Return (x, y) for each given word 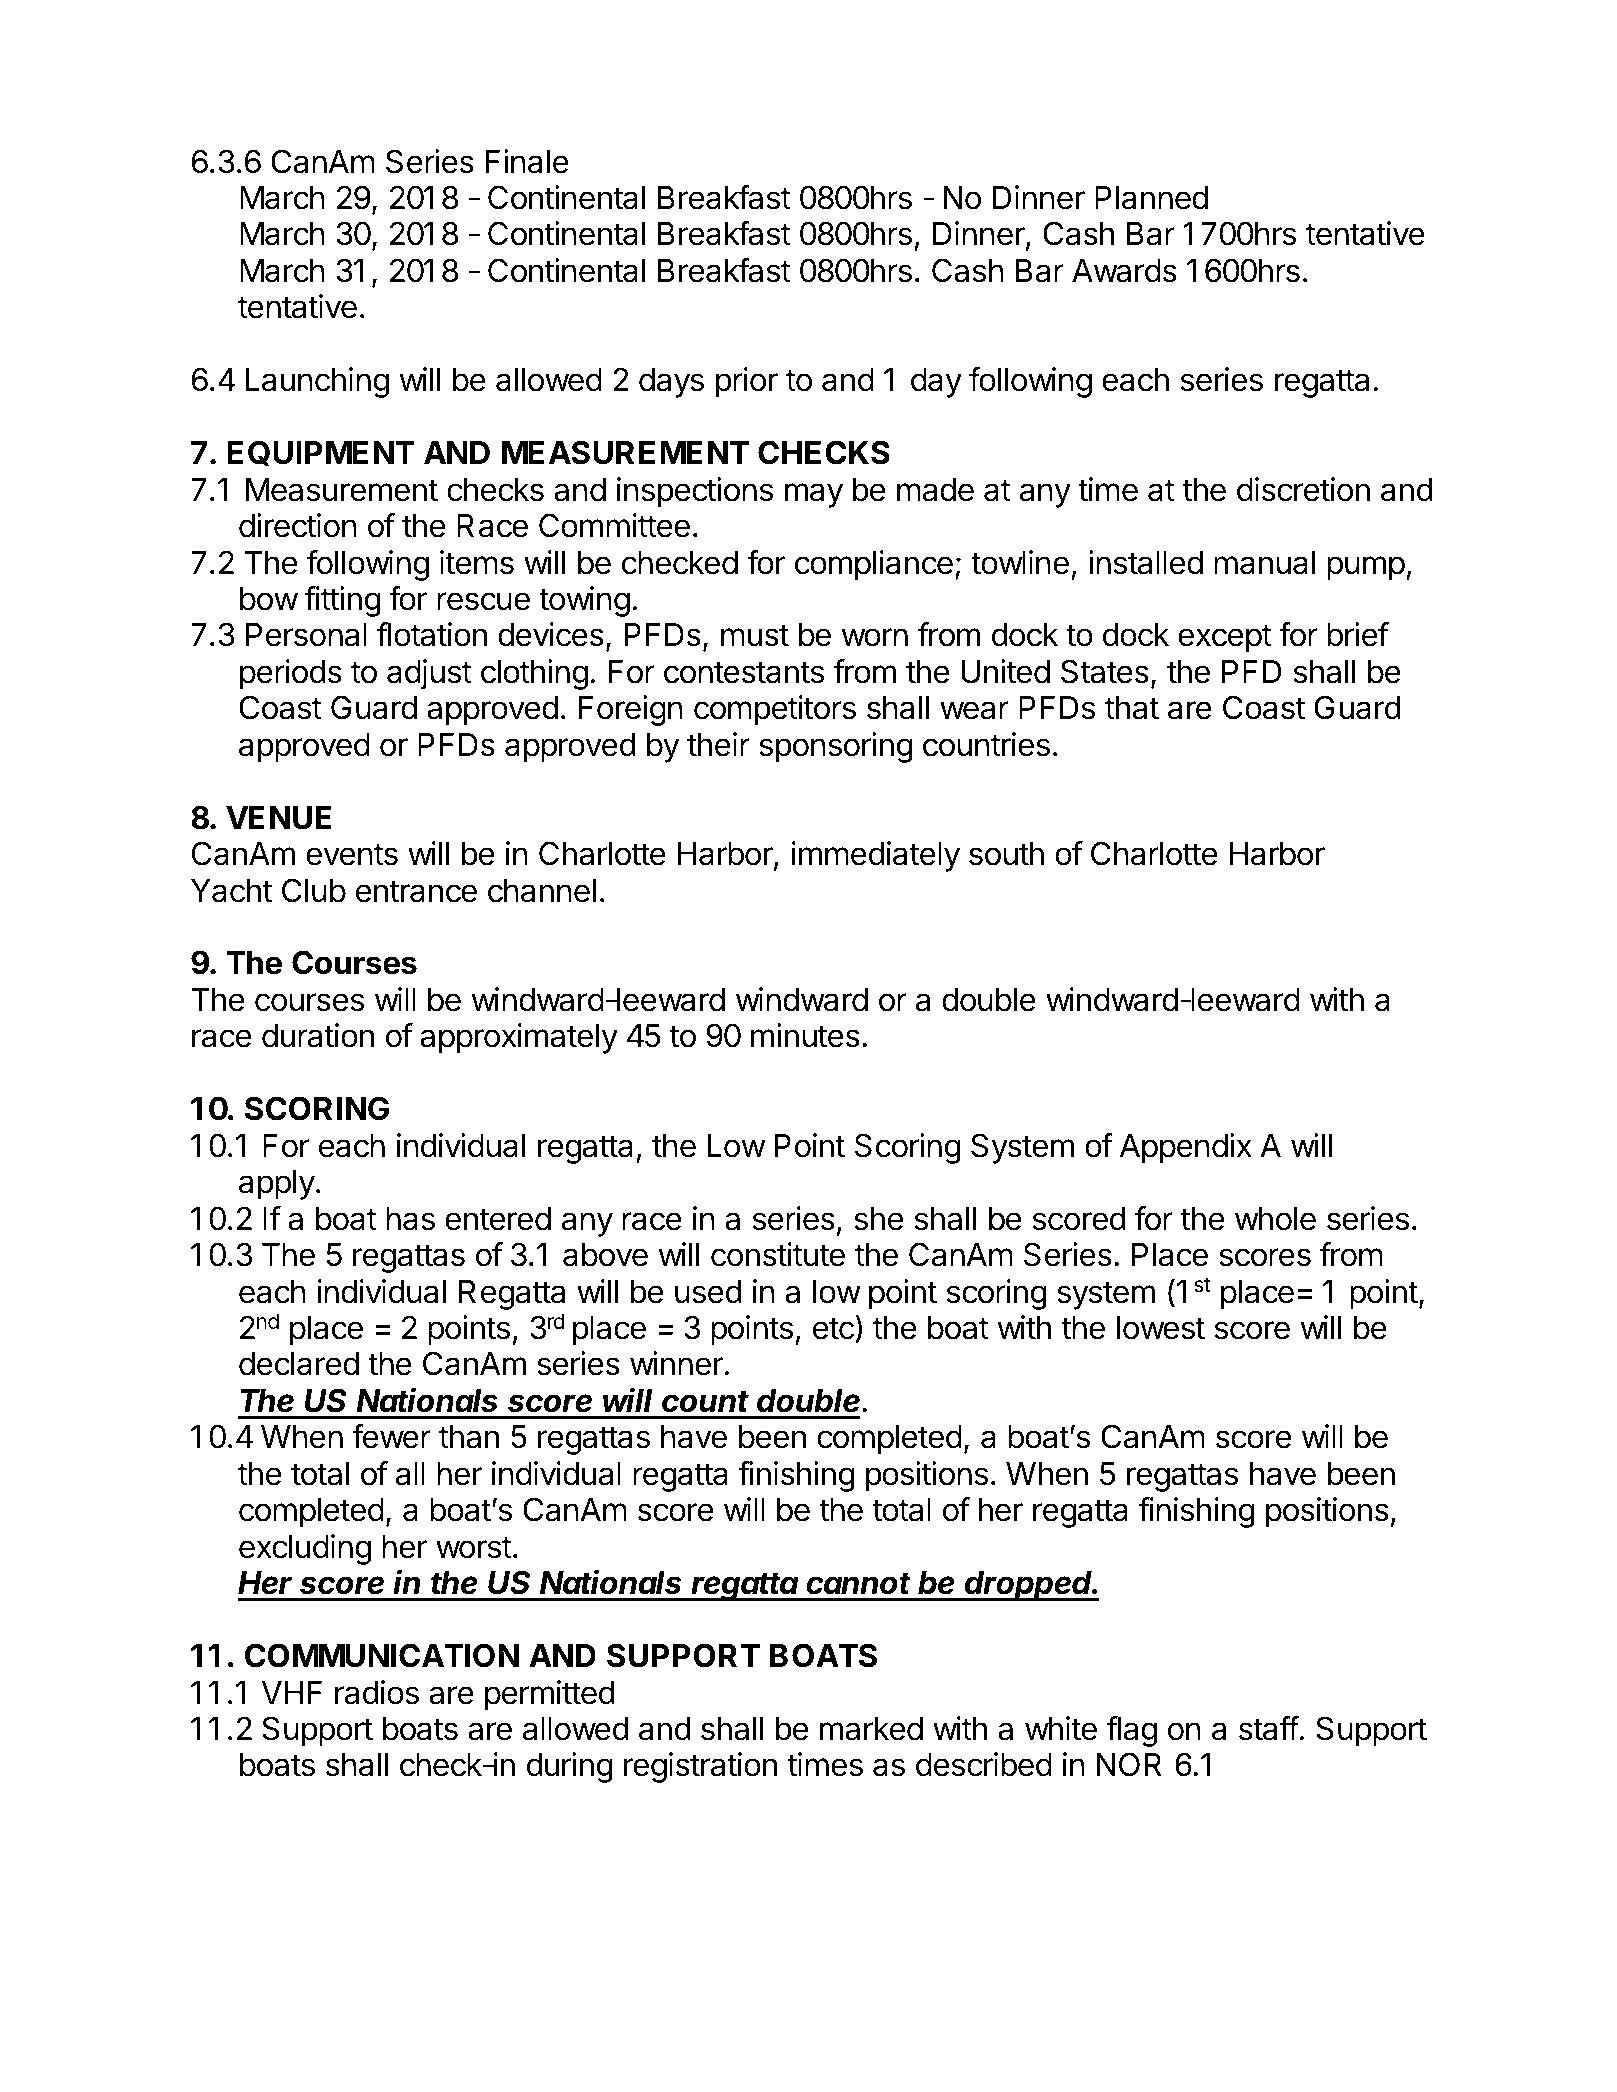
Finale (527, 161)
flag (1132, 1731)
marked (871, 1729)
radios (377, 1692)
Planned (1151, 198)
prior (747, 382)
